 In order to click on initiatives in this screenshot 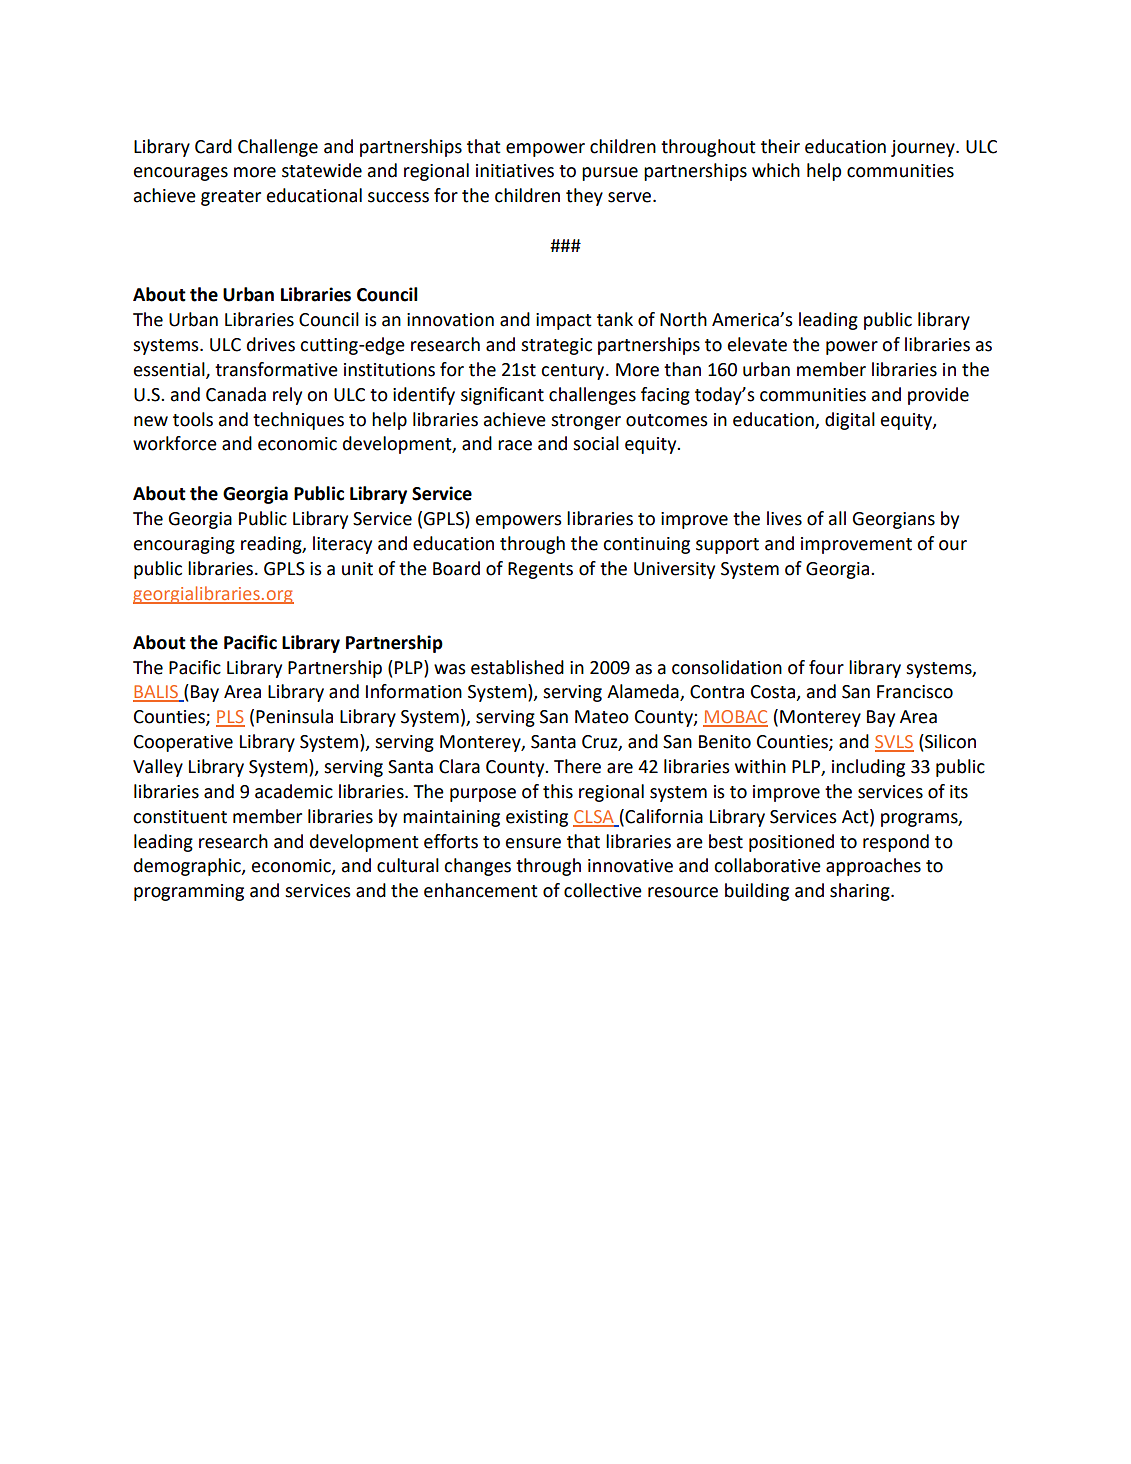, I will do `click(515, 171)`.
